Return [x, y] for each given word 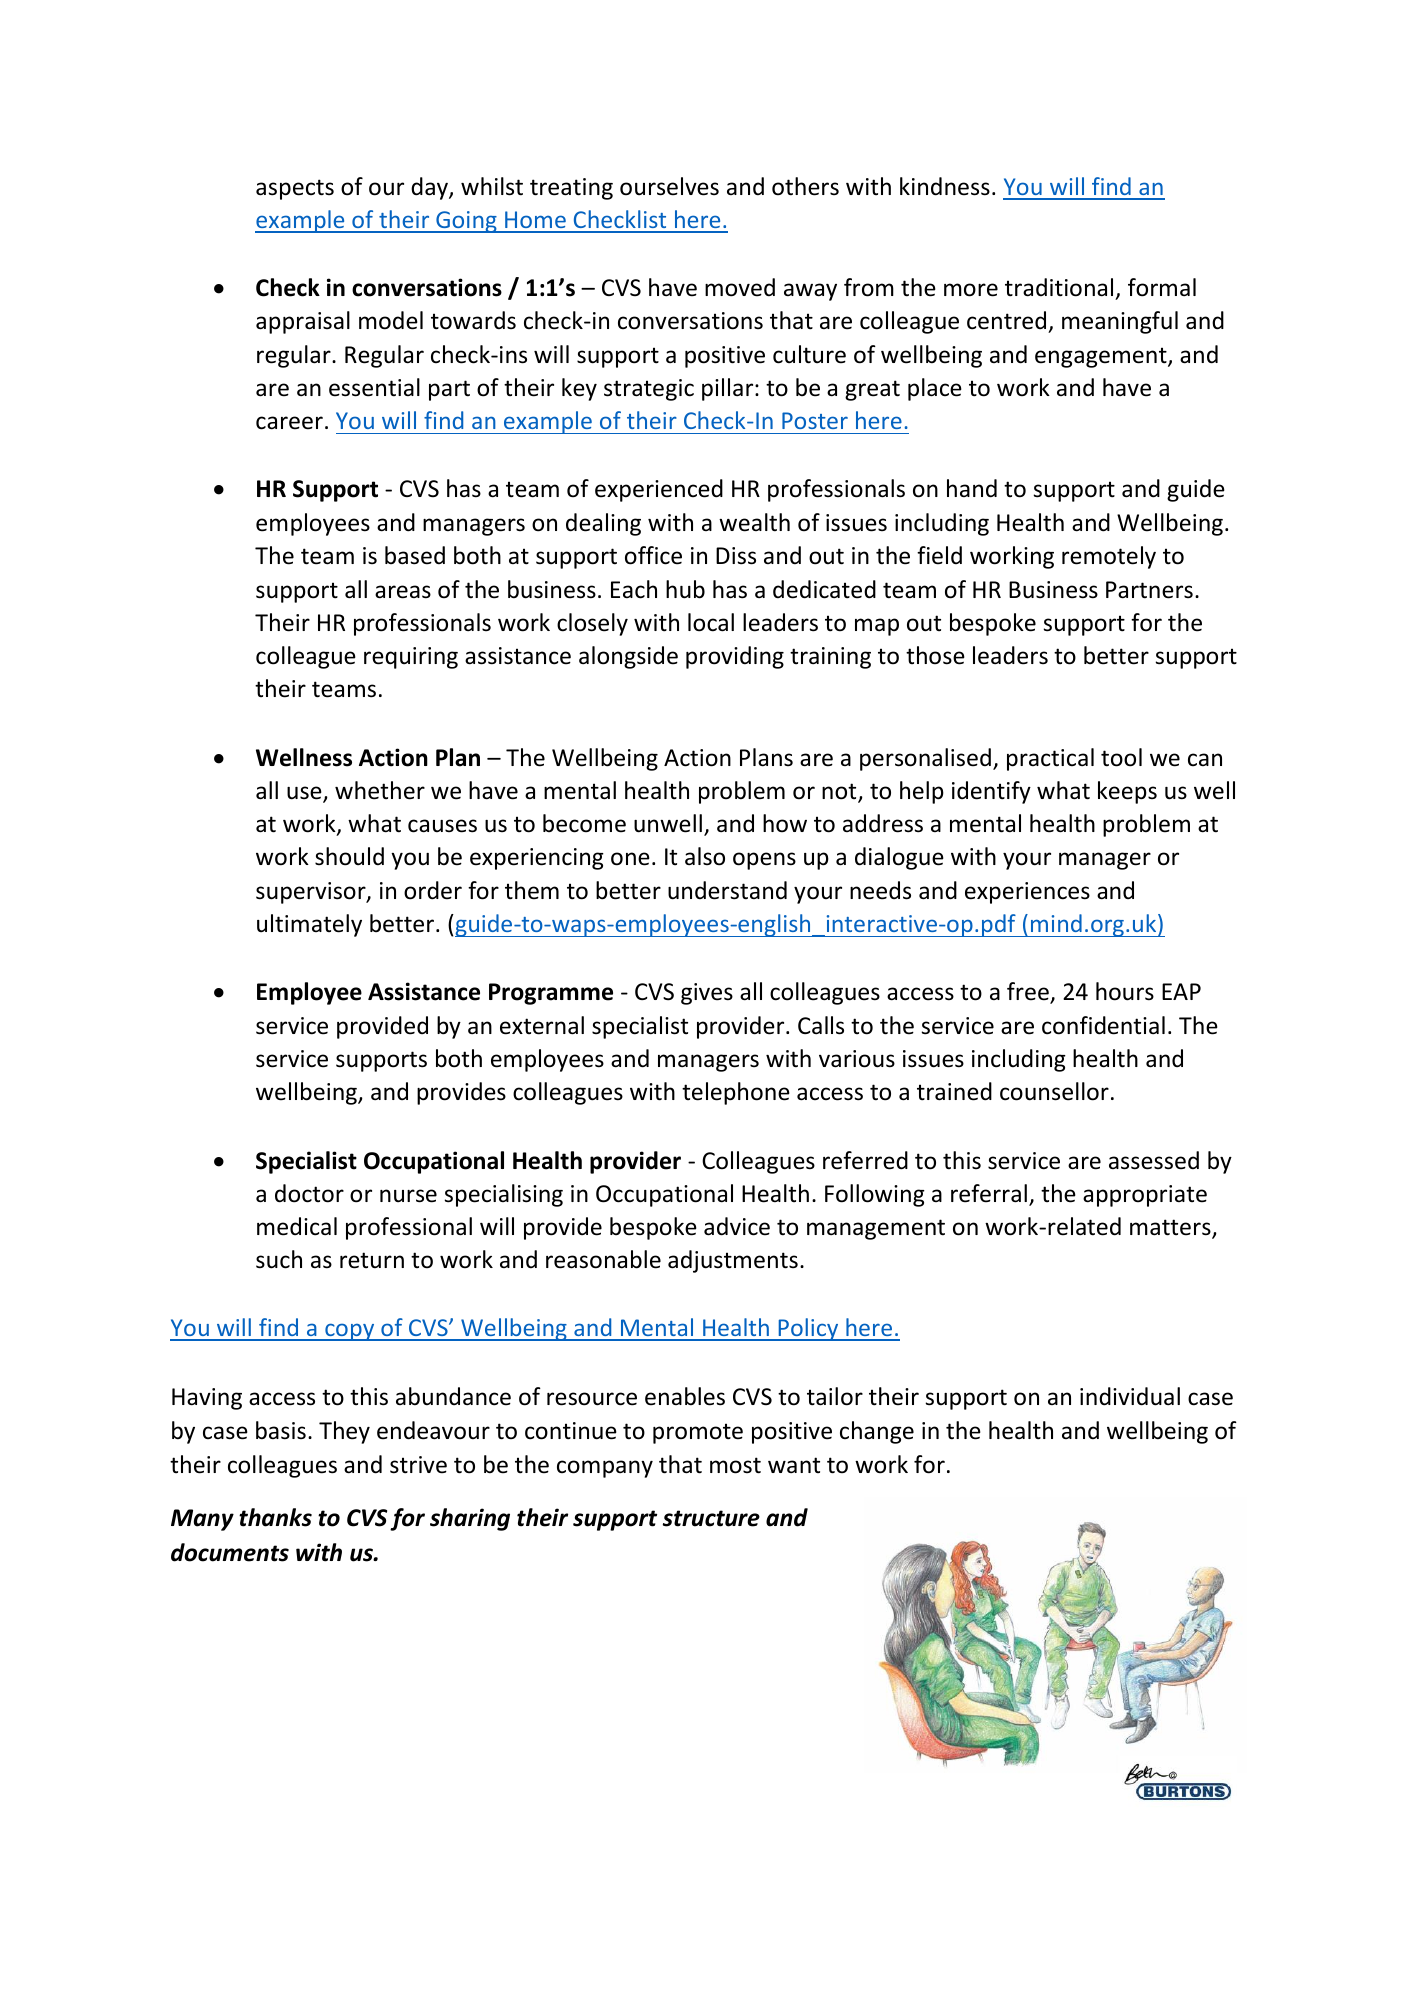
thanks [275, 1517]
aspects [295, 189]
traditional [1059, 287]
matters [1171, 1228]
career [289, 423]
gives [707, 994]
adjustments [733, 1261]
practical [1050, 759]
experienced [659, 490]
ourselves [669, 186]
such [279, 1259]
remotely [1109, 557]
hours [1125, 991]
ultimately [309, 925]
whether [380, 790]
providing [735, 657]
